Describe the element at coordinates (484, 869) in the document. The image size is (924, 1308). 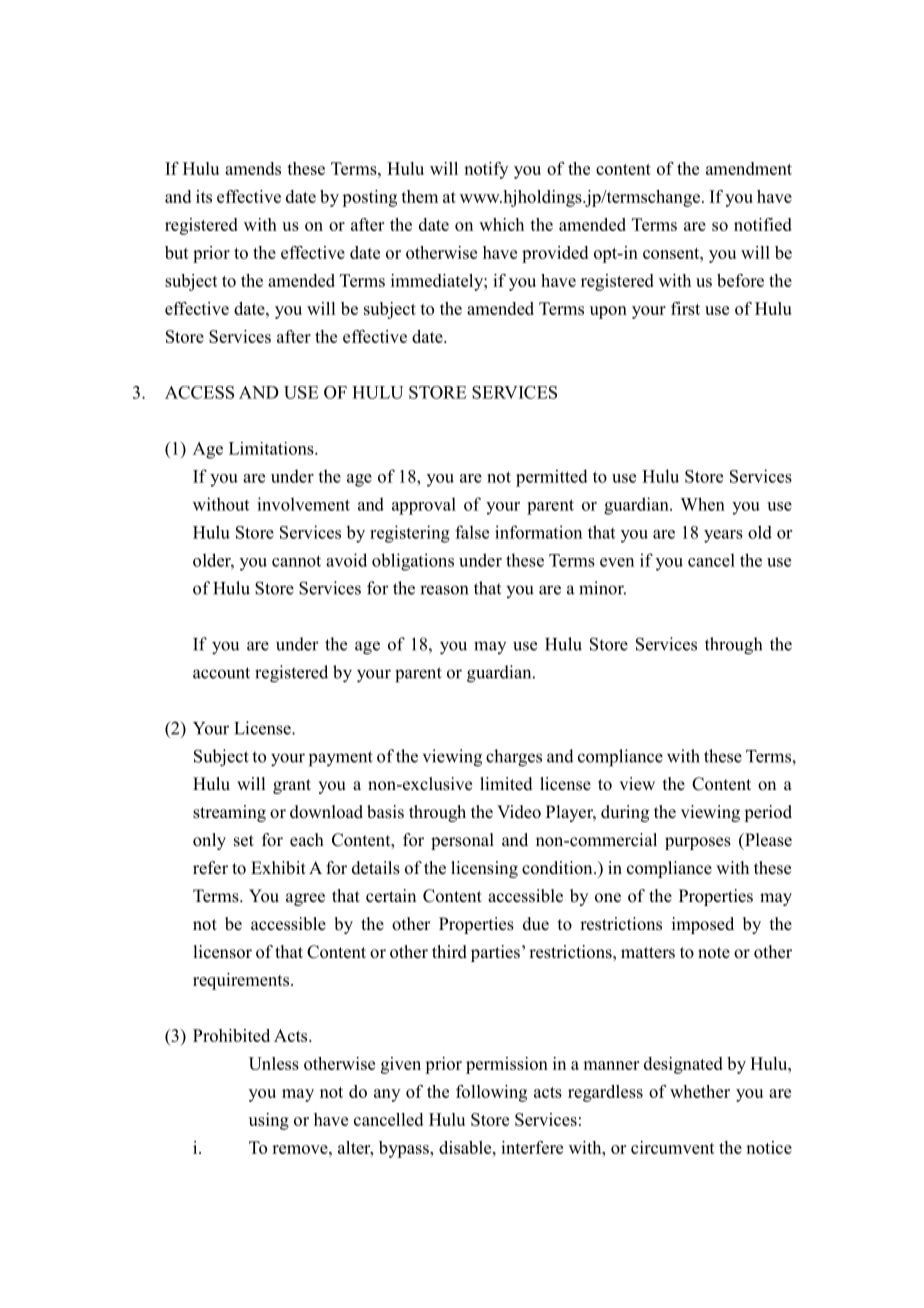
I see `licensing` at that location.
